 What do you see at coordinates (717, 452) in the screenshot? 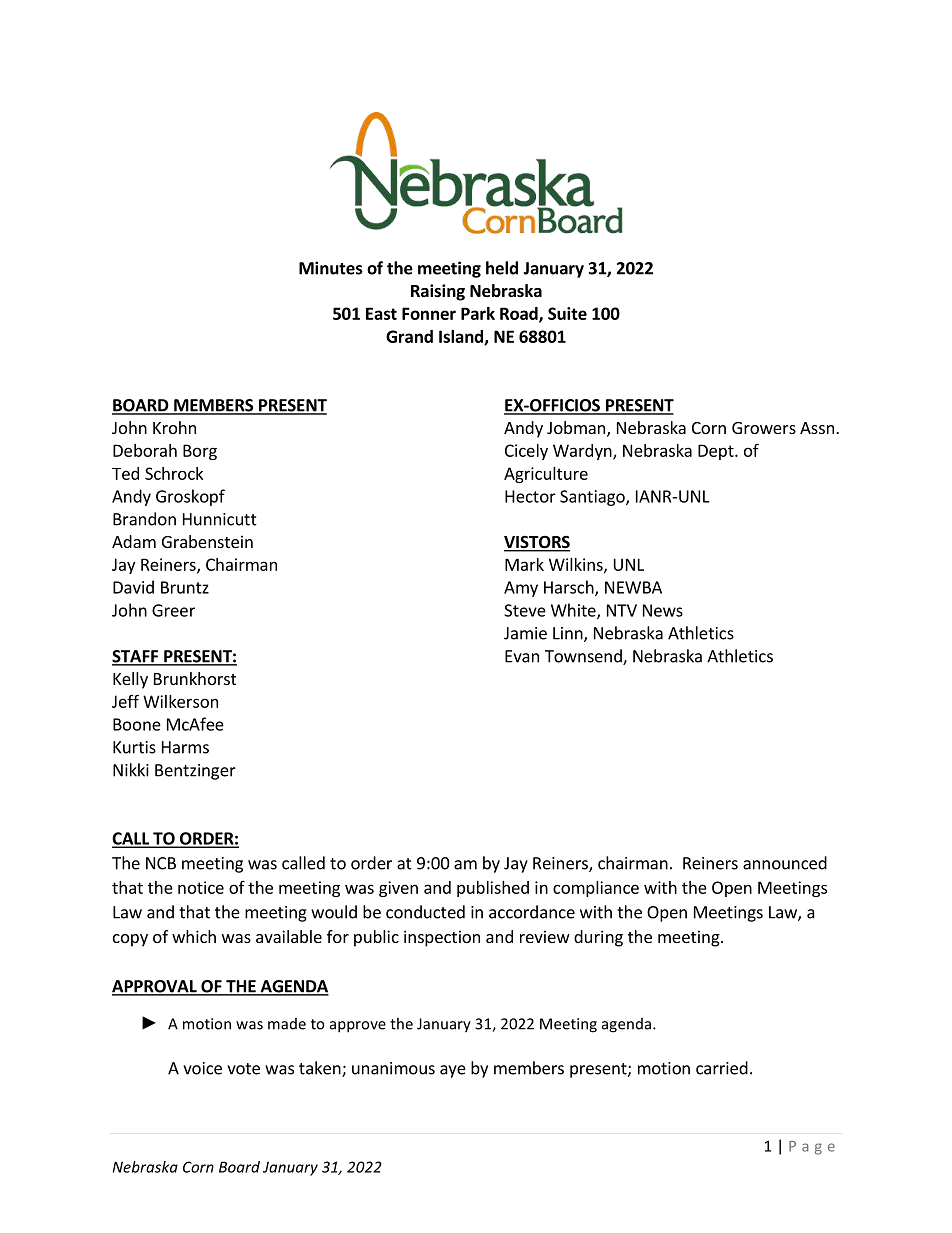
I see `Dept` at bounding box center [717, 452].
